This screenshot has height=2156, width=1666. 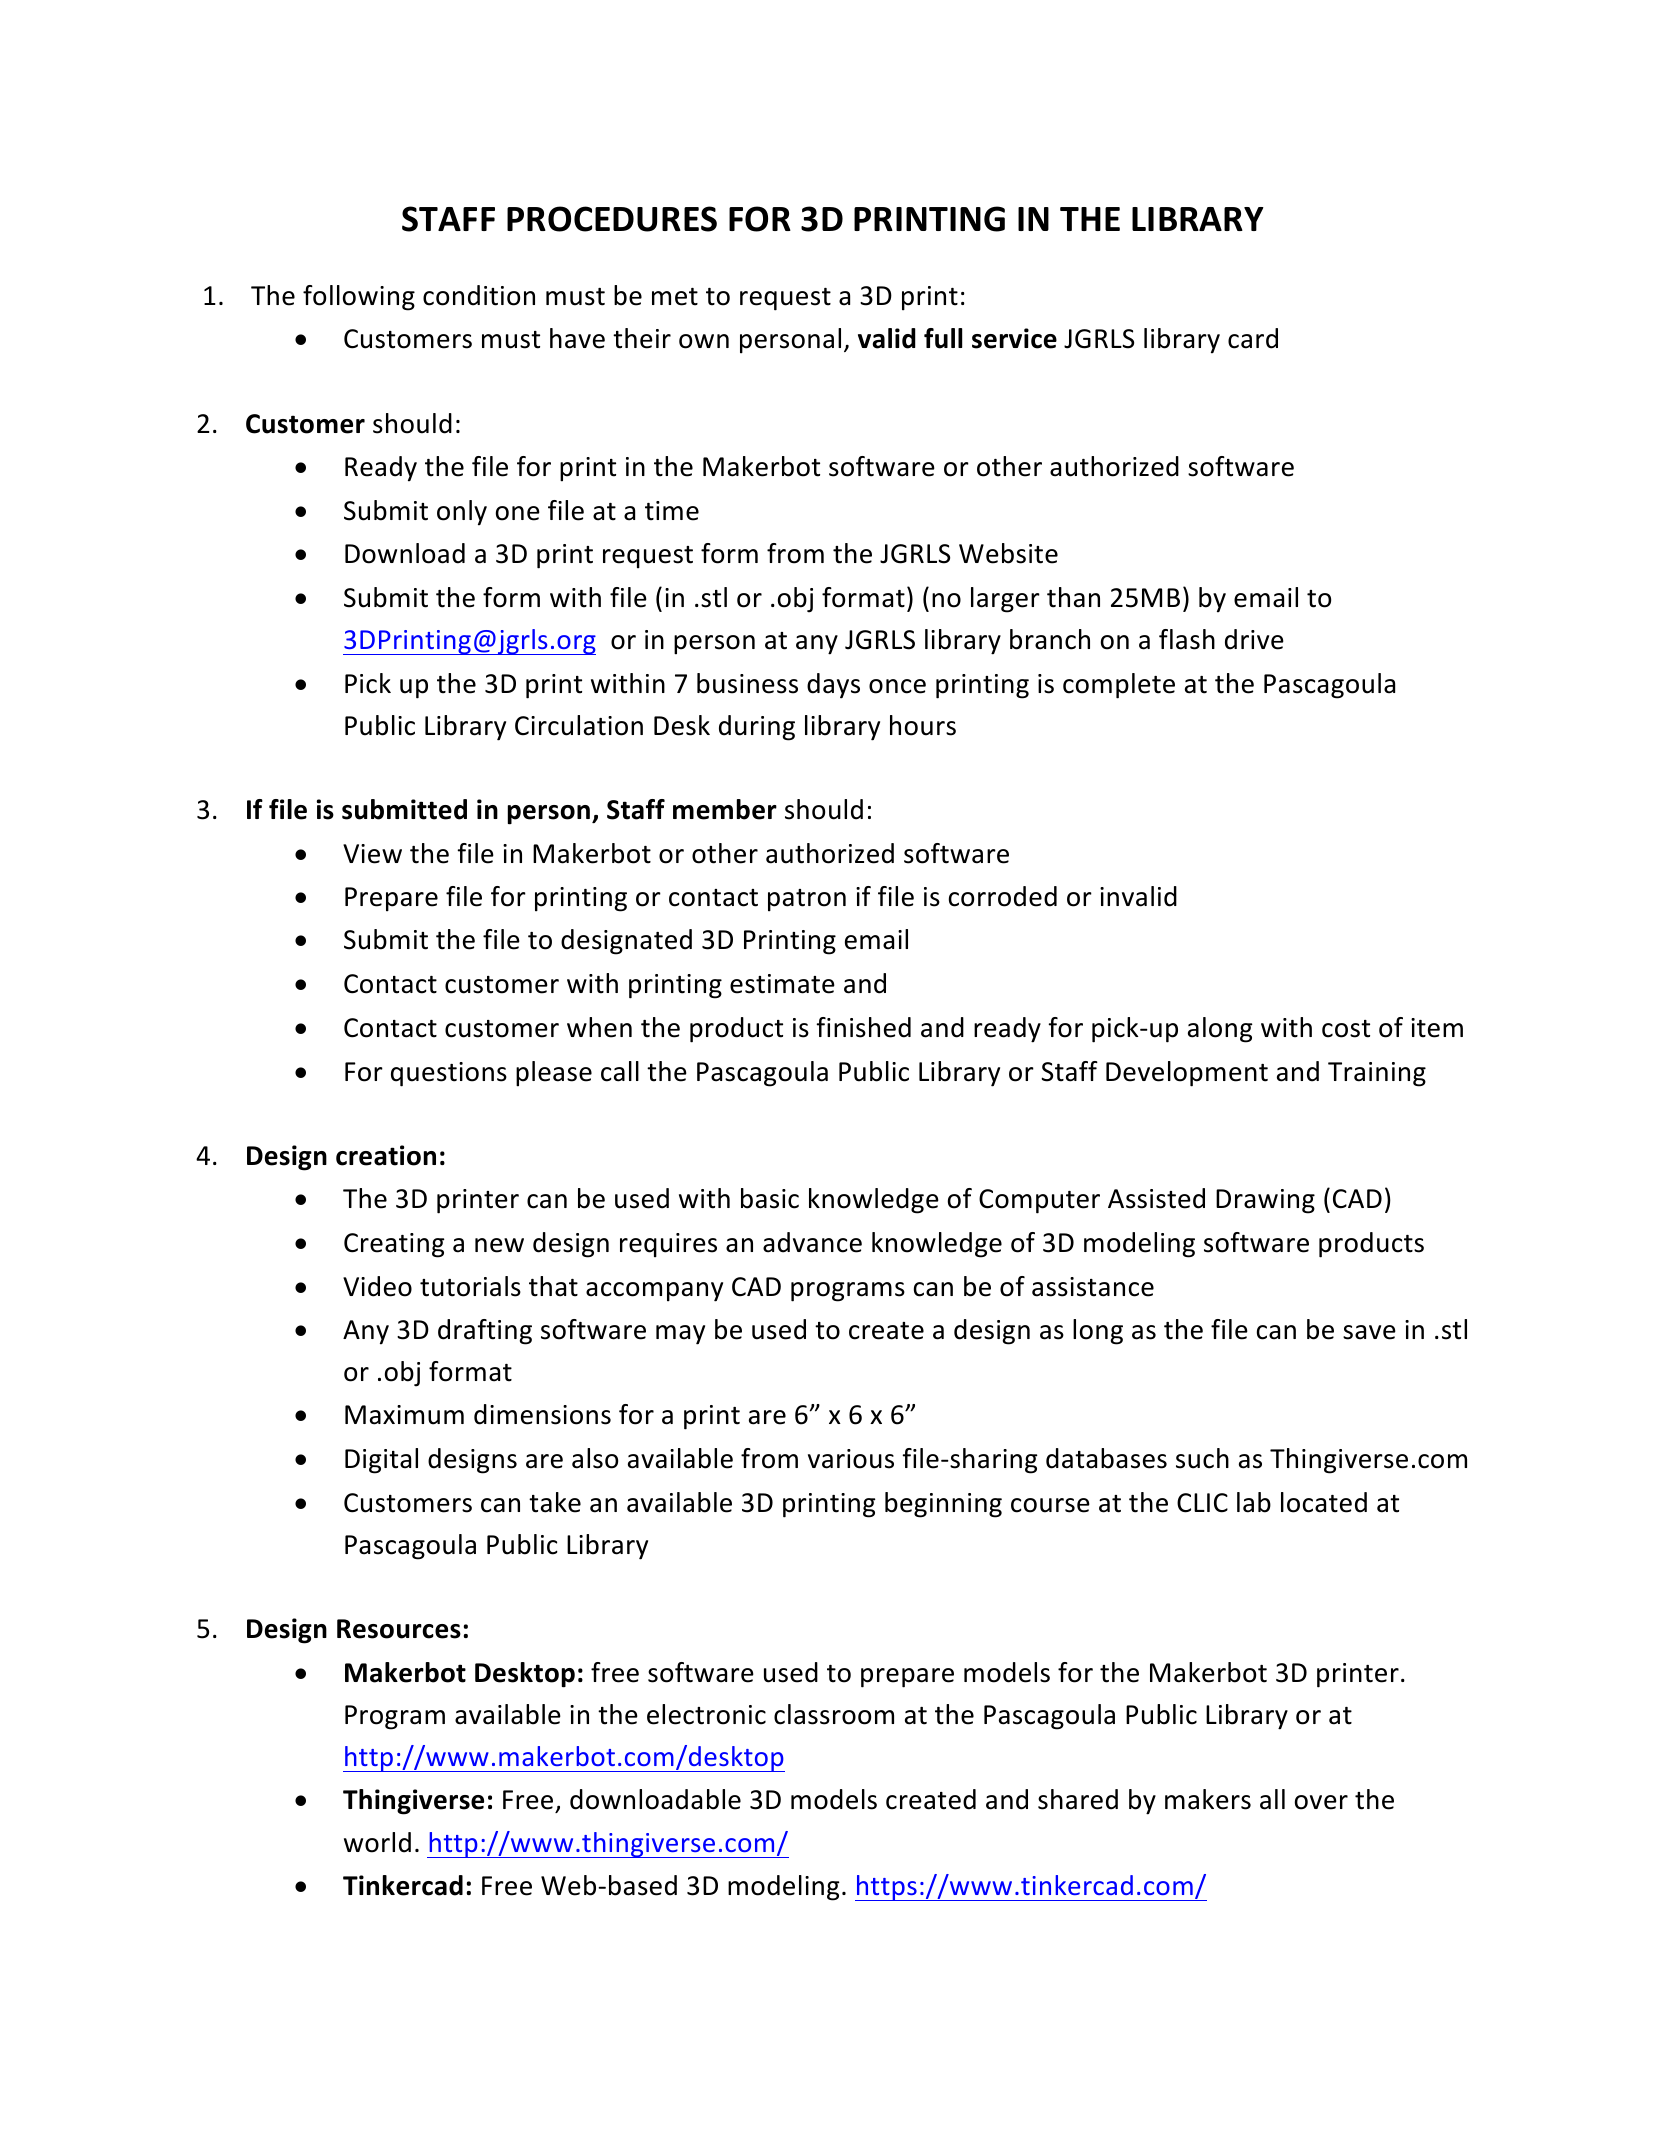 I want to click on hours, so click(x=923, y=725).
